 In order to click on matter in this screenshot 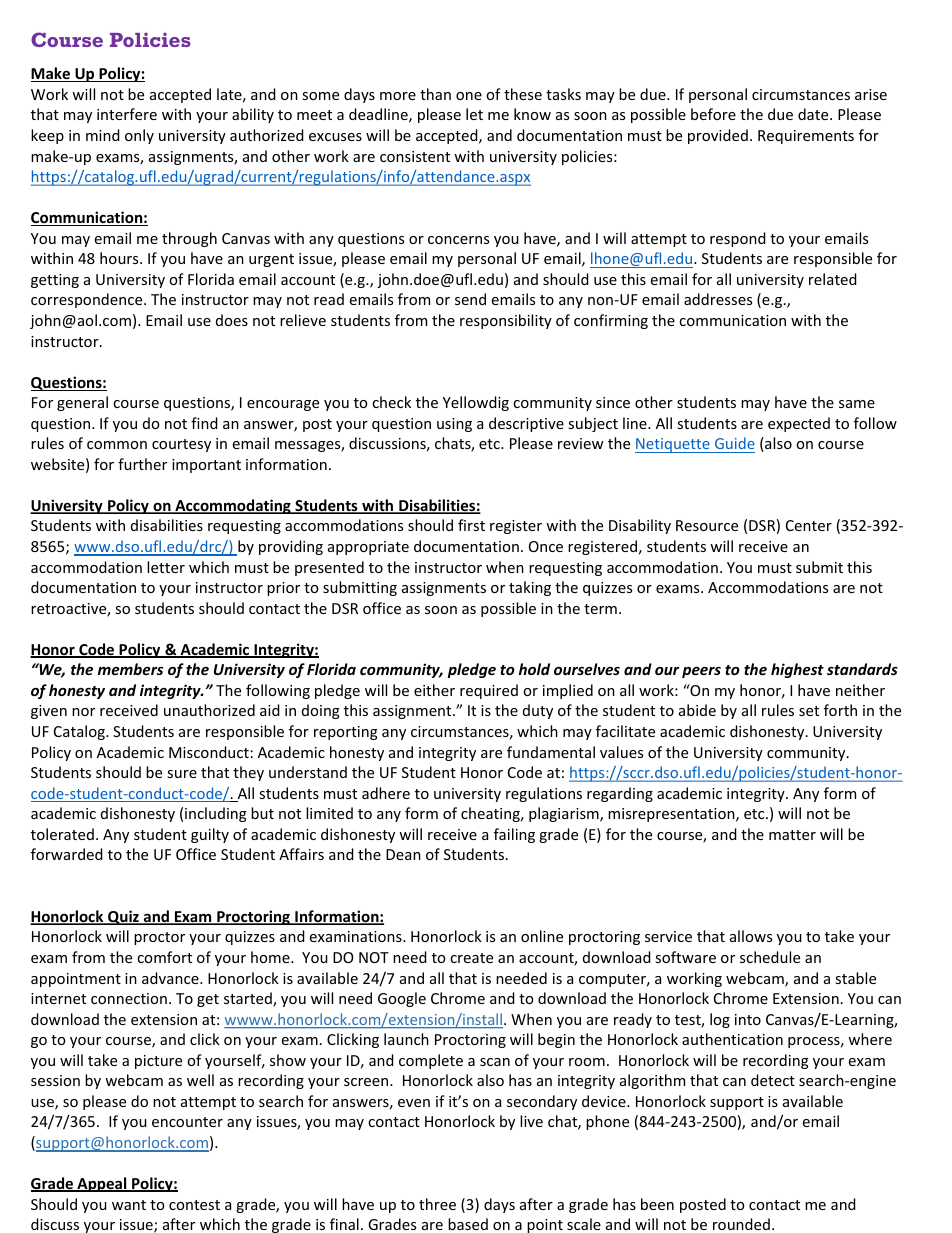, I will do `click(792, 835)`.
